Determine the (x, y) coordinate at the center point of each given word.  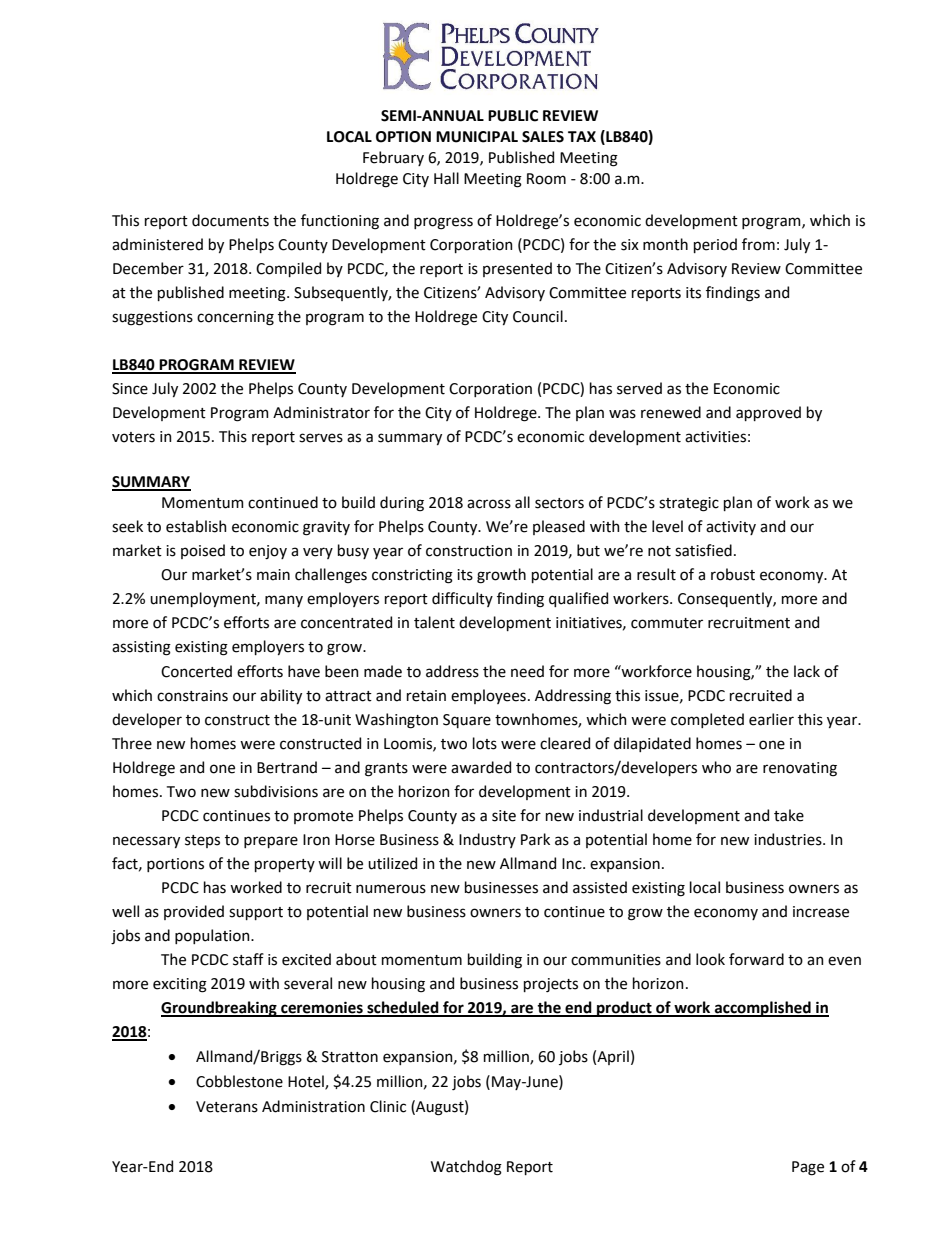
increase (821, 912)
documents (230, 220)
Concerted (196, 671)
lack (807, 671)
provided (194, 912)
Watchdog (466, 1168)
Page (808, 1168)
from (758, 244)
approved (768, 413)
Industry (487, 840)
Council (538, 316)
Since (130, 389)
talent (434, 622)
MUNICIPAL (477, 137)
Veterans (227, 1107)
